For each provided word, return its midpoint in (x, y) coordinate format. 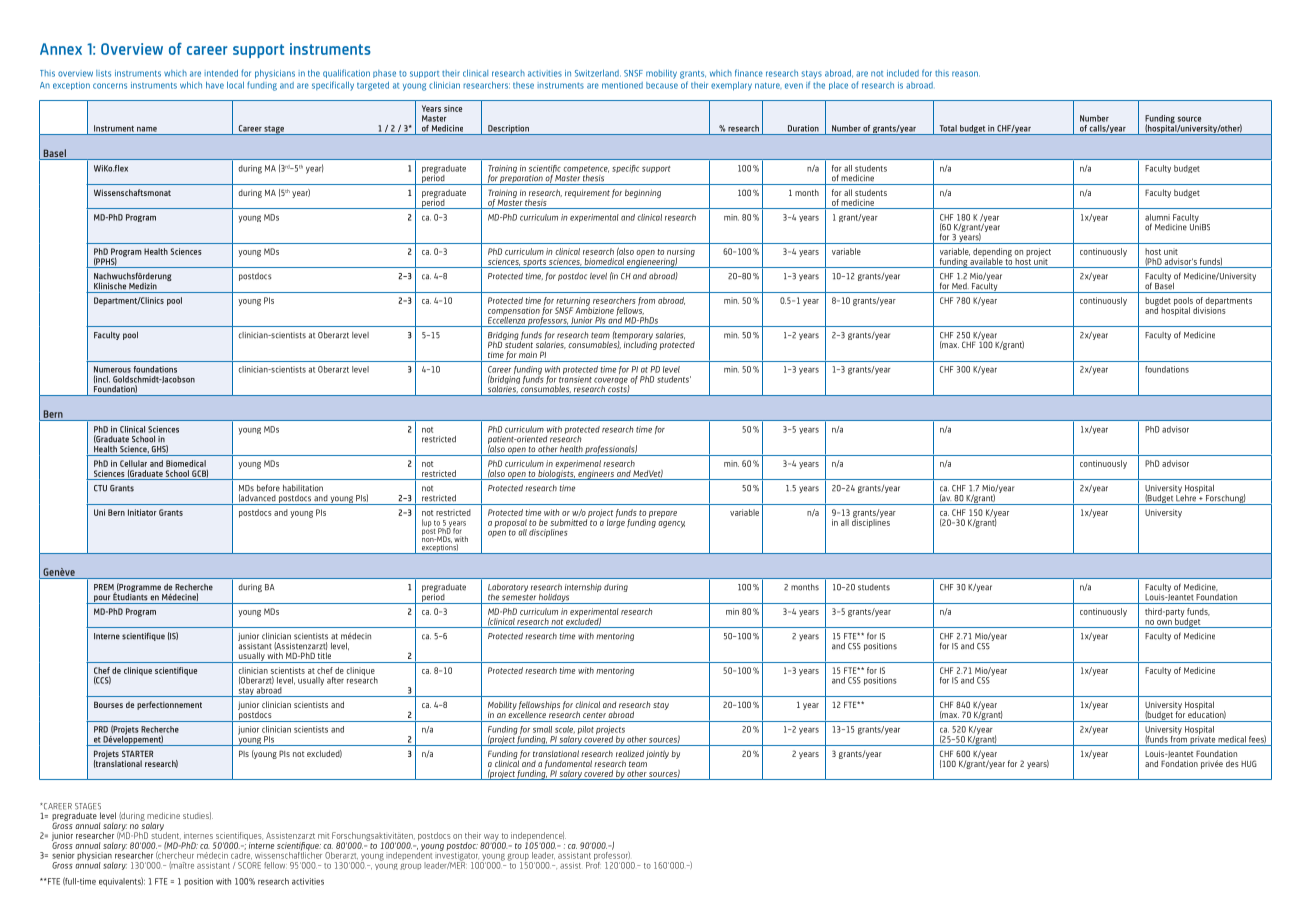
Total (948, 128)
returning (573, 302)
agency (671, 524)
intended (221, 73)
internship (583, 588)
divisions (1209, 309)
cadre (241, 856)
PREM (105, 588)
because (662, 85)
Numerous (112, 369)
